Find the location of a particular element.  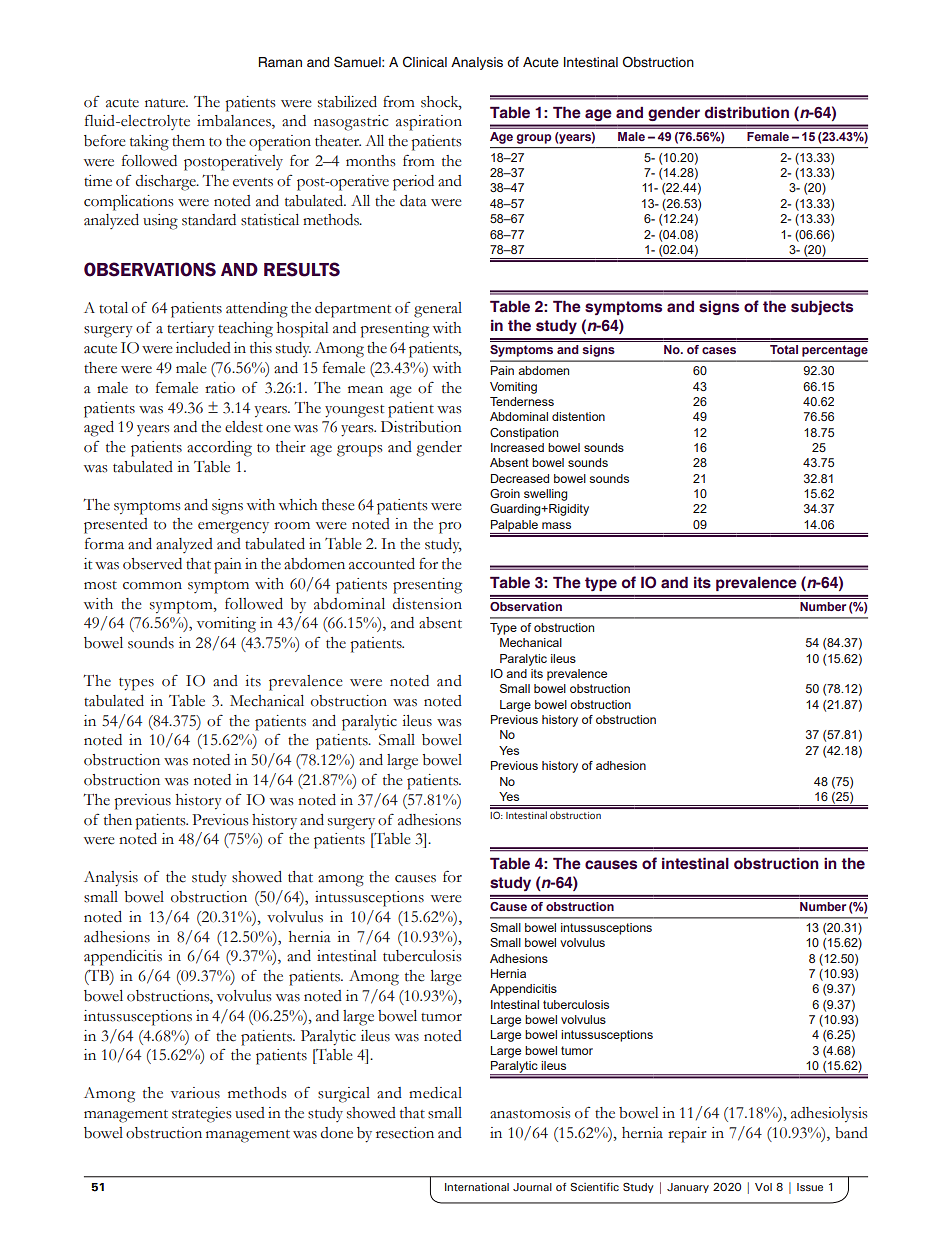

common is located at coordinates (152, 586).
